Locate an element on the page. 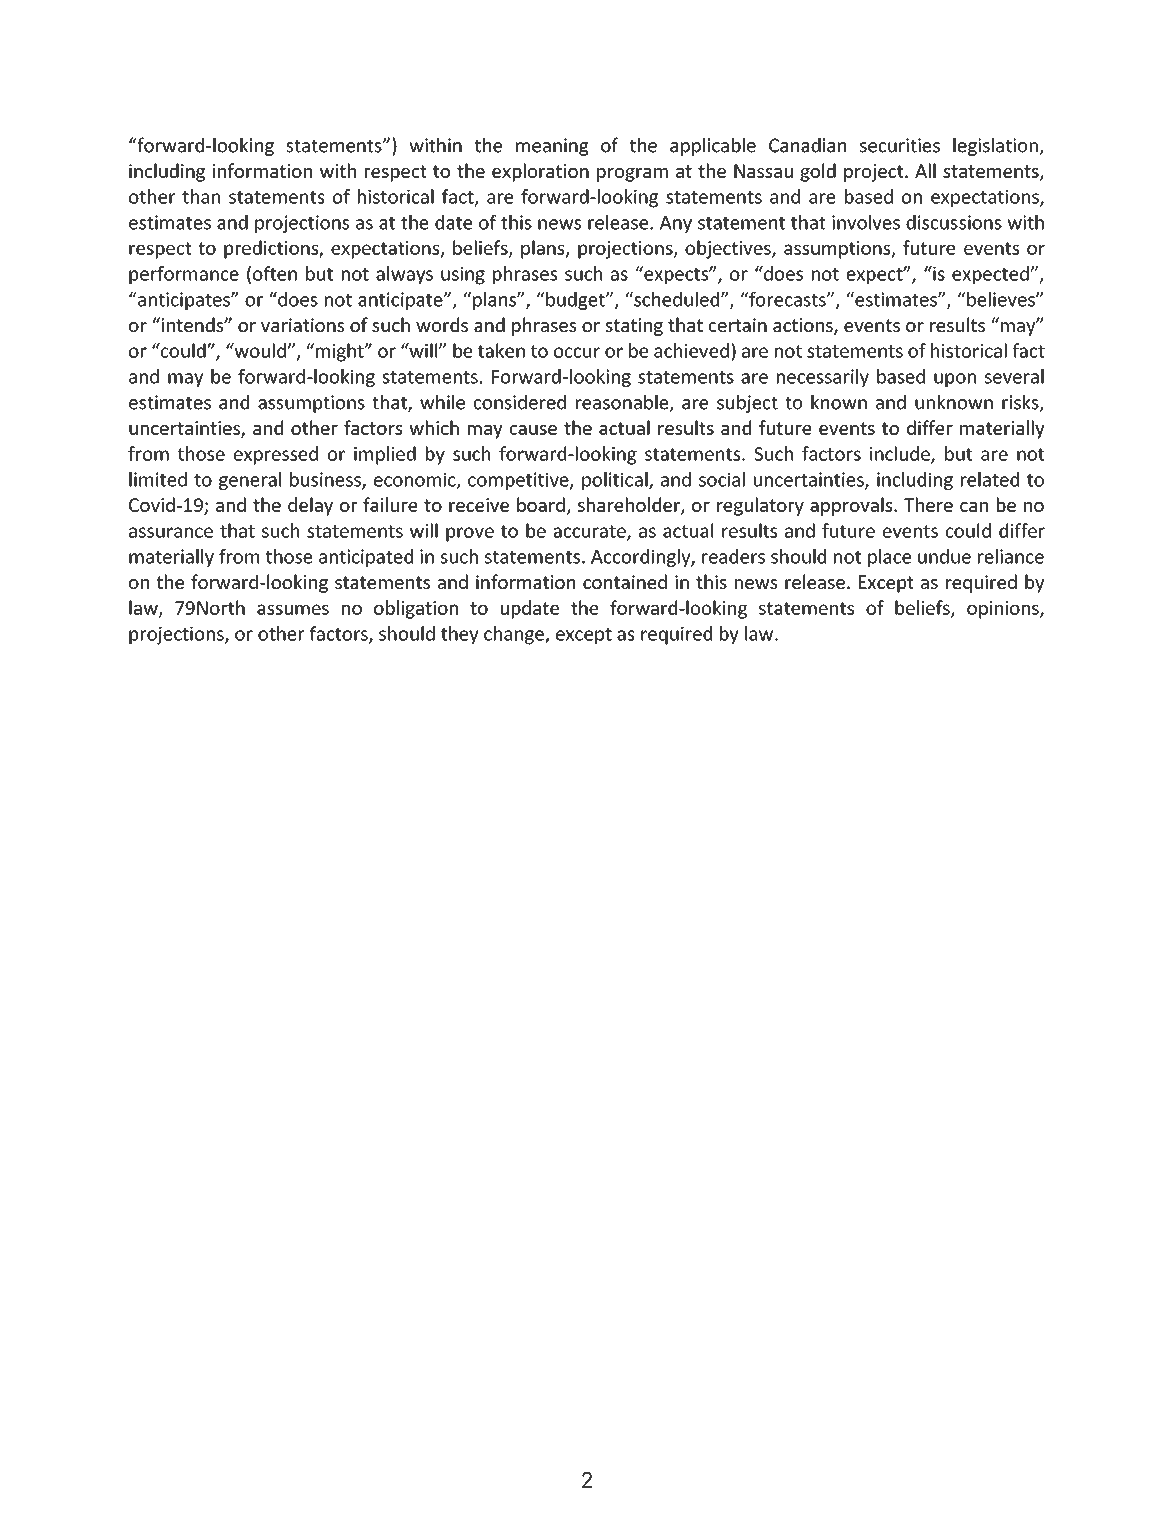 The height and width of the document is (1516, 1171). while is located at coordinates (442, 402).
